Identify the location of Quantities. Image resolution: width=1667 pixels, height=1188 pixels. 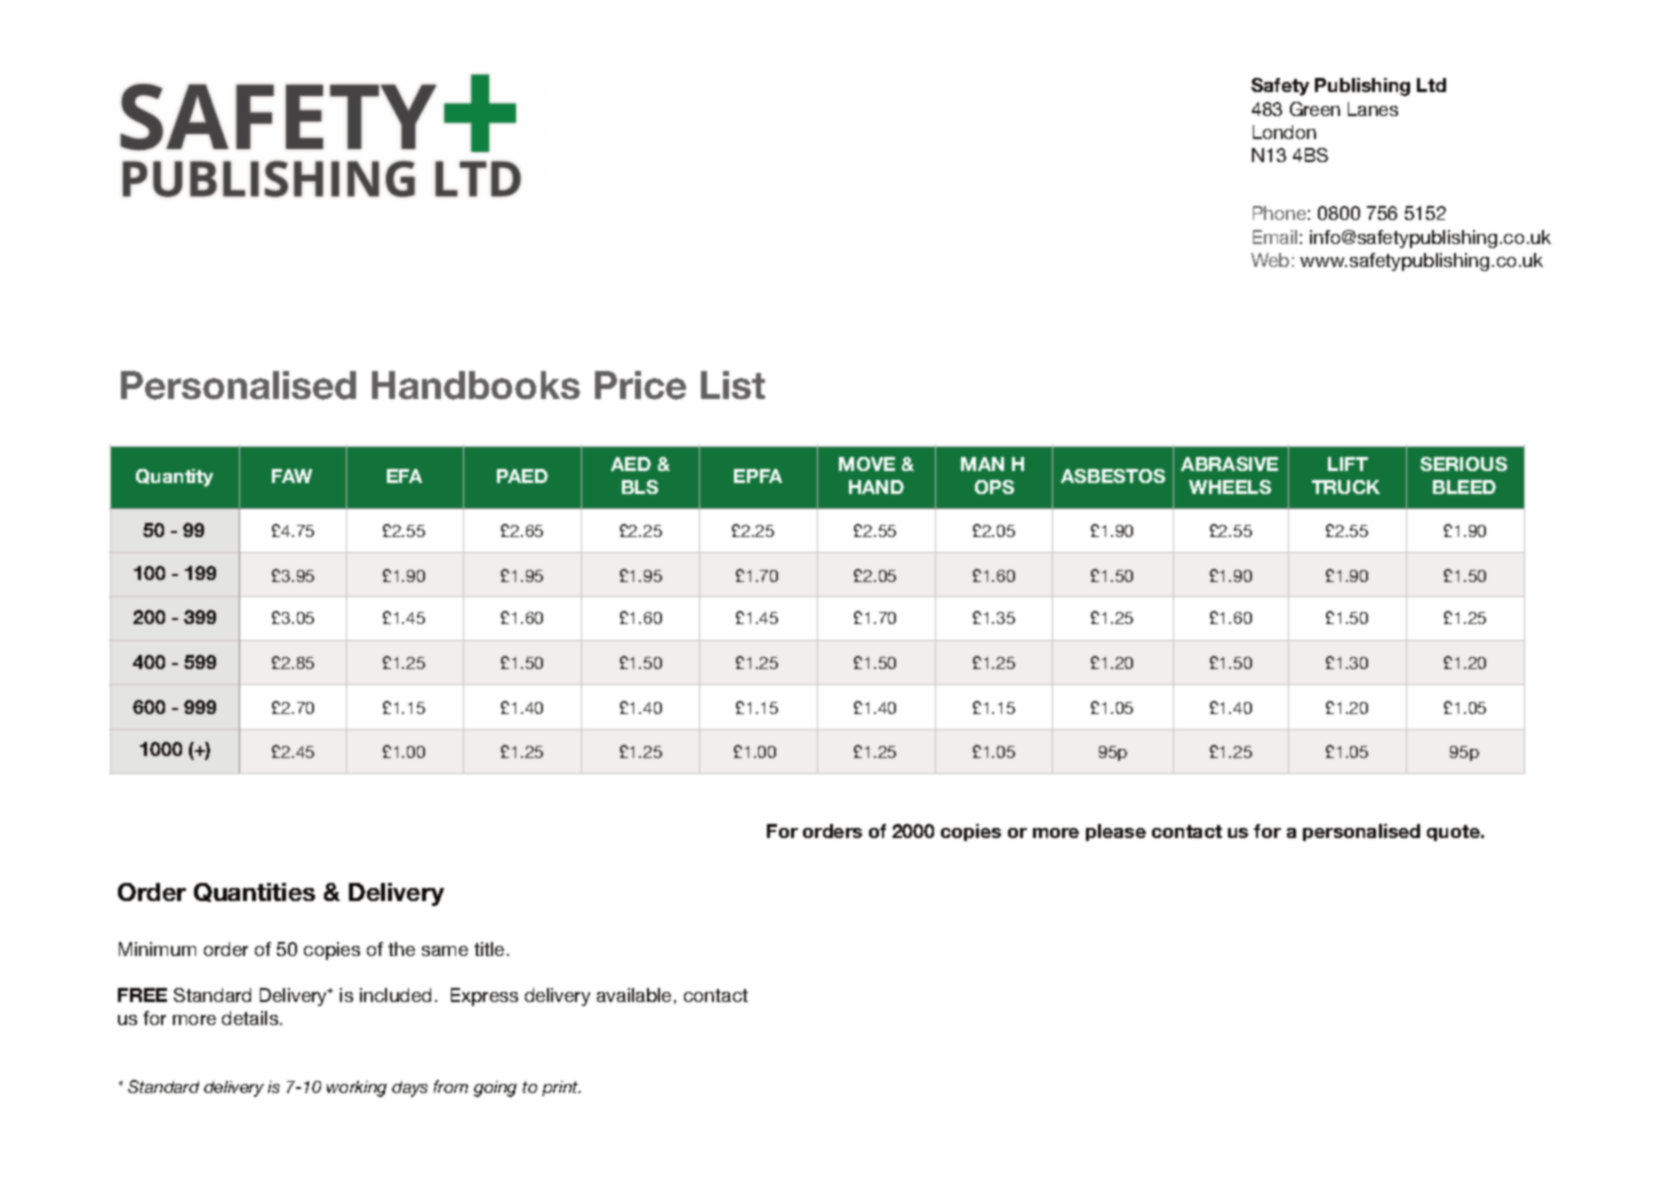
(254, 892).
